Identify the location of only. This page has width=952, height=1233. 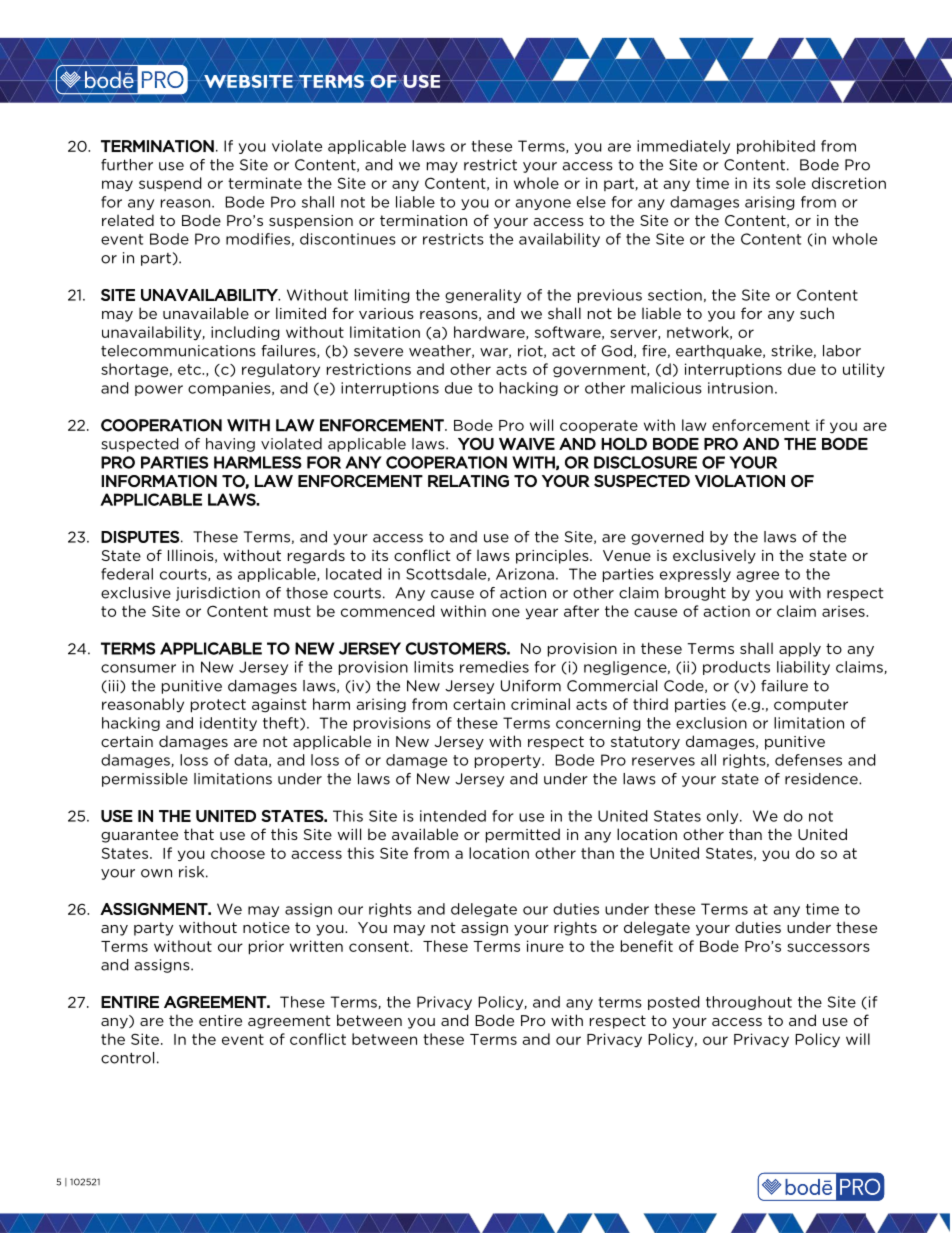
(724, 817).
